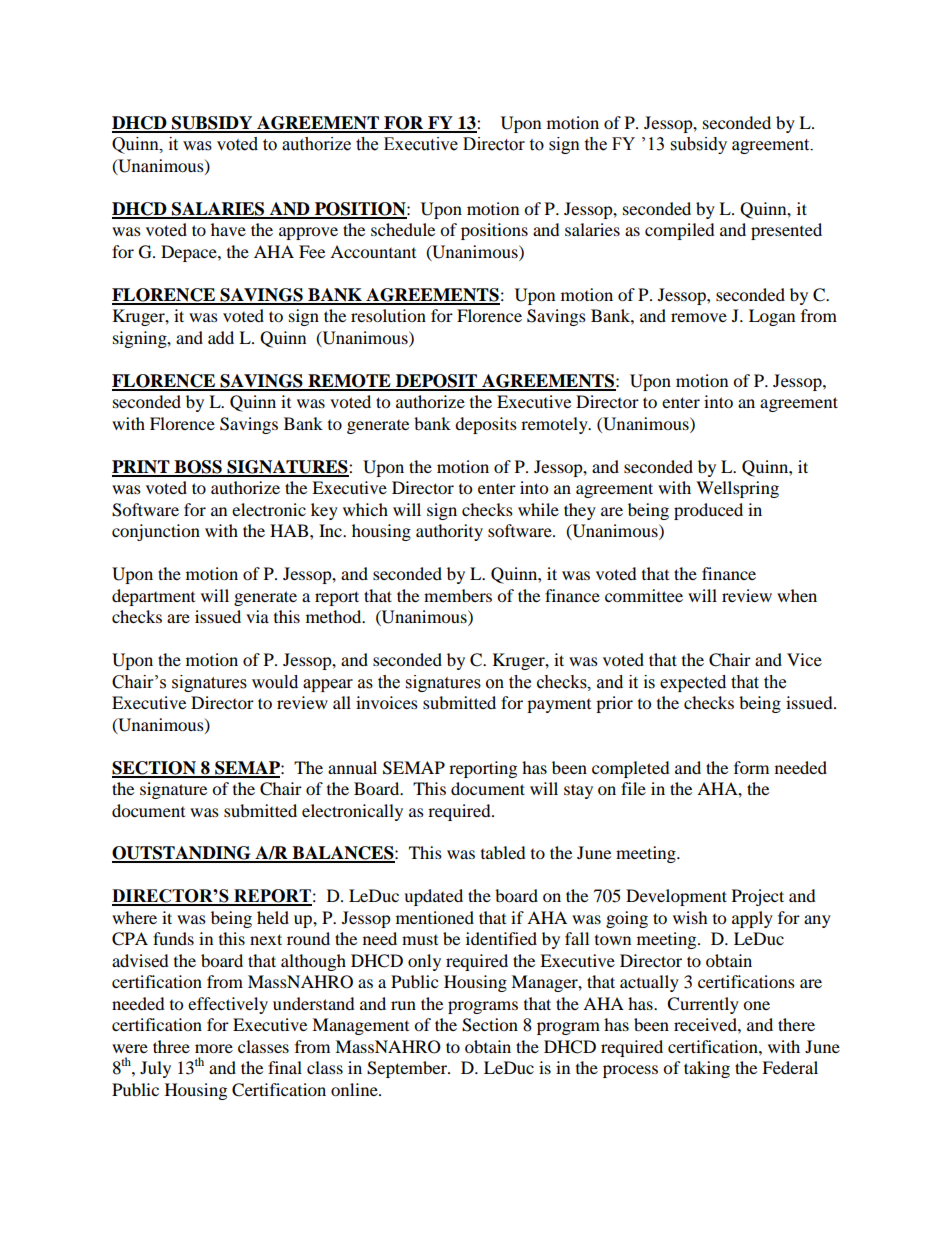  I want to click on Wellspring, so click(737, 489).
